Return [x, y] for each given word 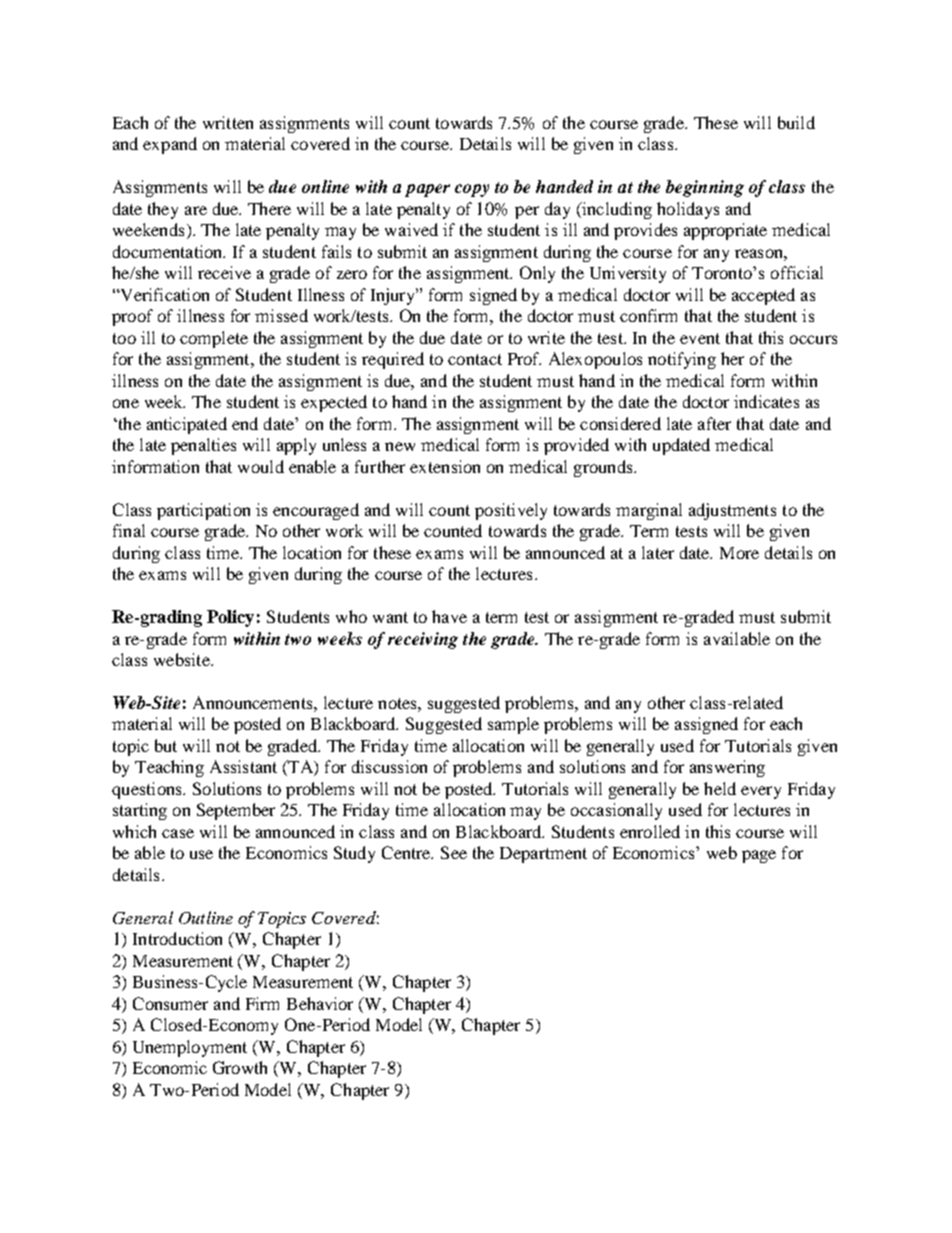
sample [513, 725]
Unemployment [190, 1048]
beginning [705, 188]
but [166, 745]
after [714, 423]
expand [170, 145]
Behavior [320, 1003]
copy [472, 190]
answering [727, 768]
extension [445, 466]
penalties [203, 446]
